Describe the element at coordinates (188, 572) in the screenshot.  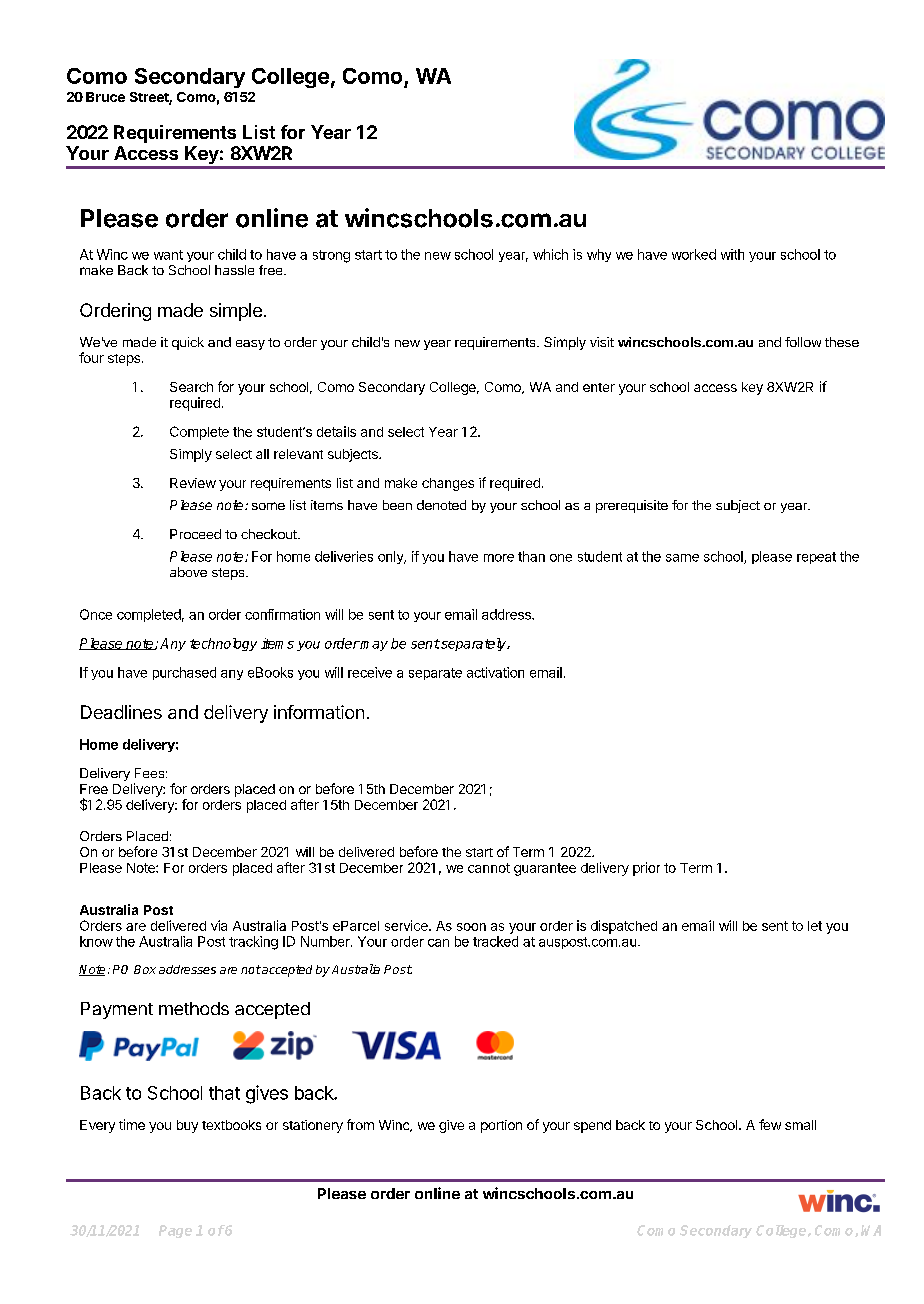
I see `above` at that location.
